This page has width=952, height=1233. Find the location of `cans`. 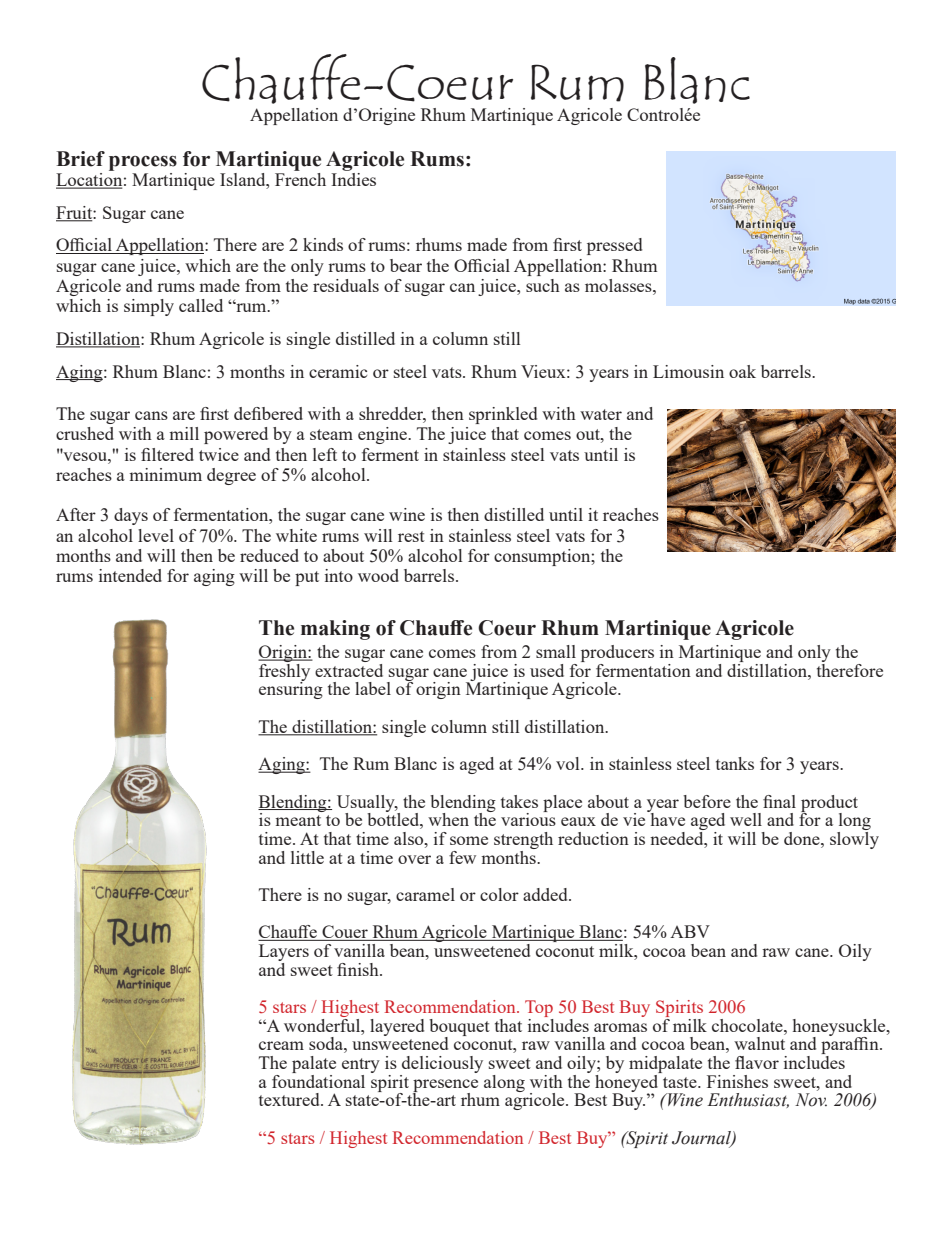

cans is located at coordinates (151, 415).
